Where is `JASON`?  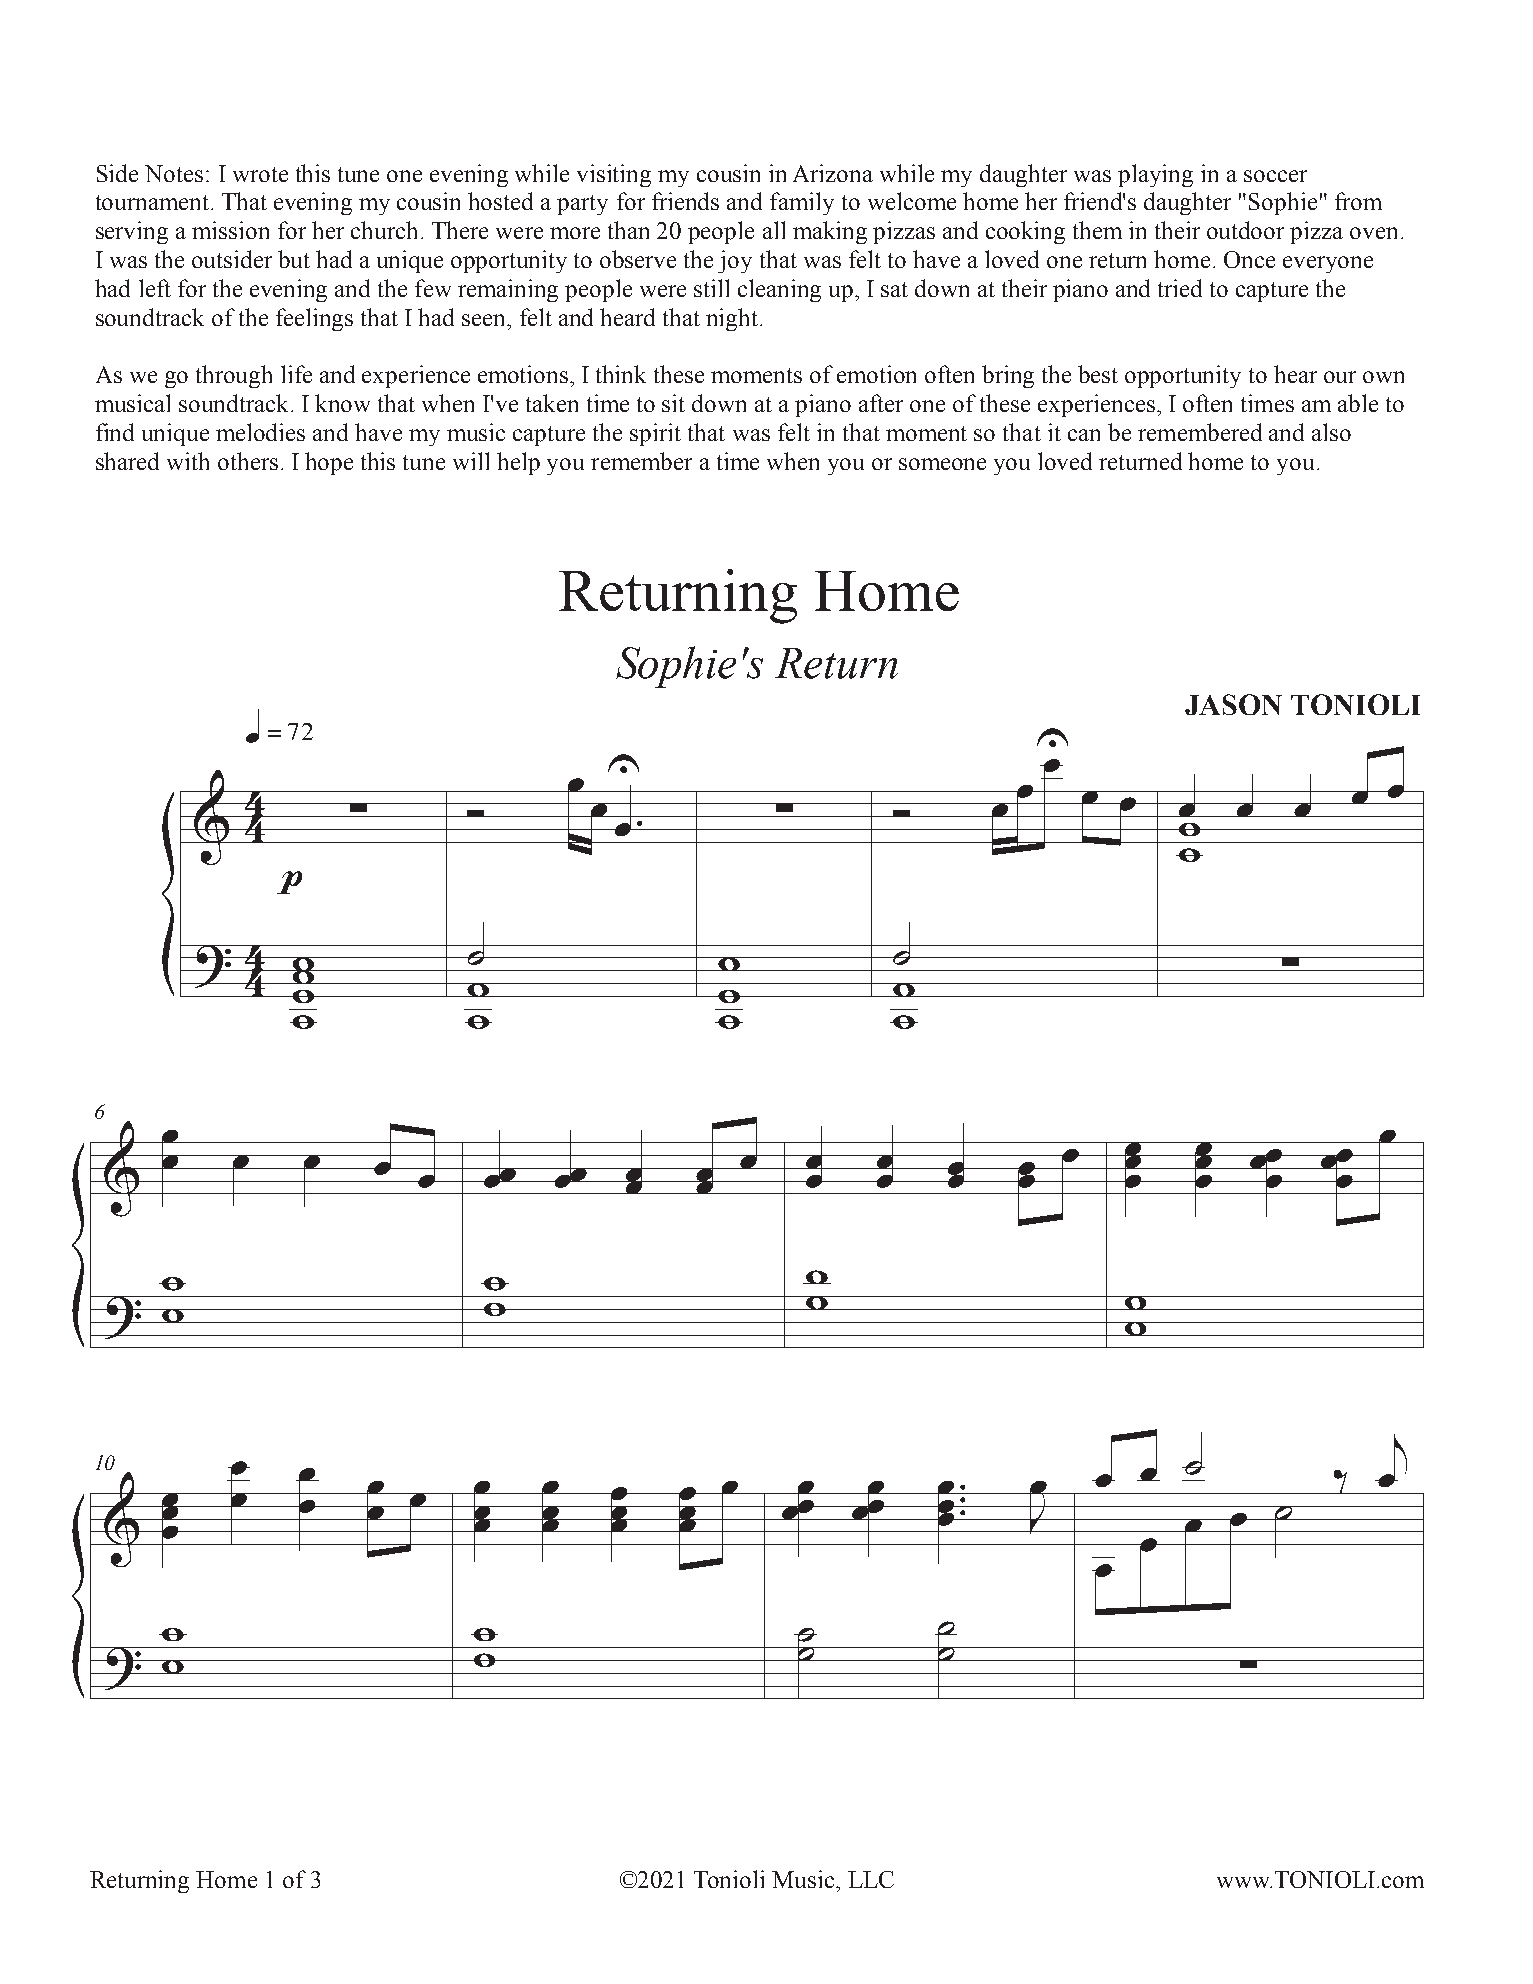
JASON is located at coordinates (1233, 704).
